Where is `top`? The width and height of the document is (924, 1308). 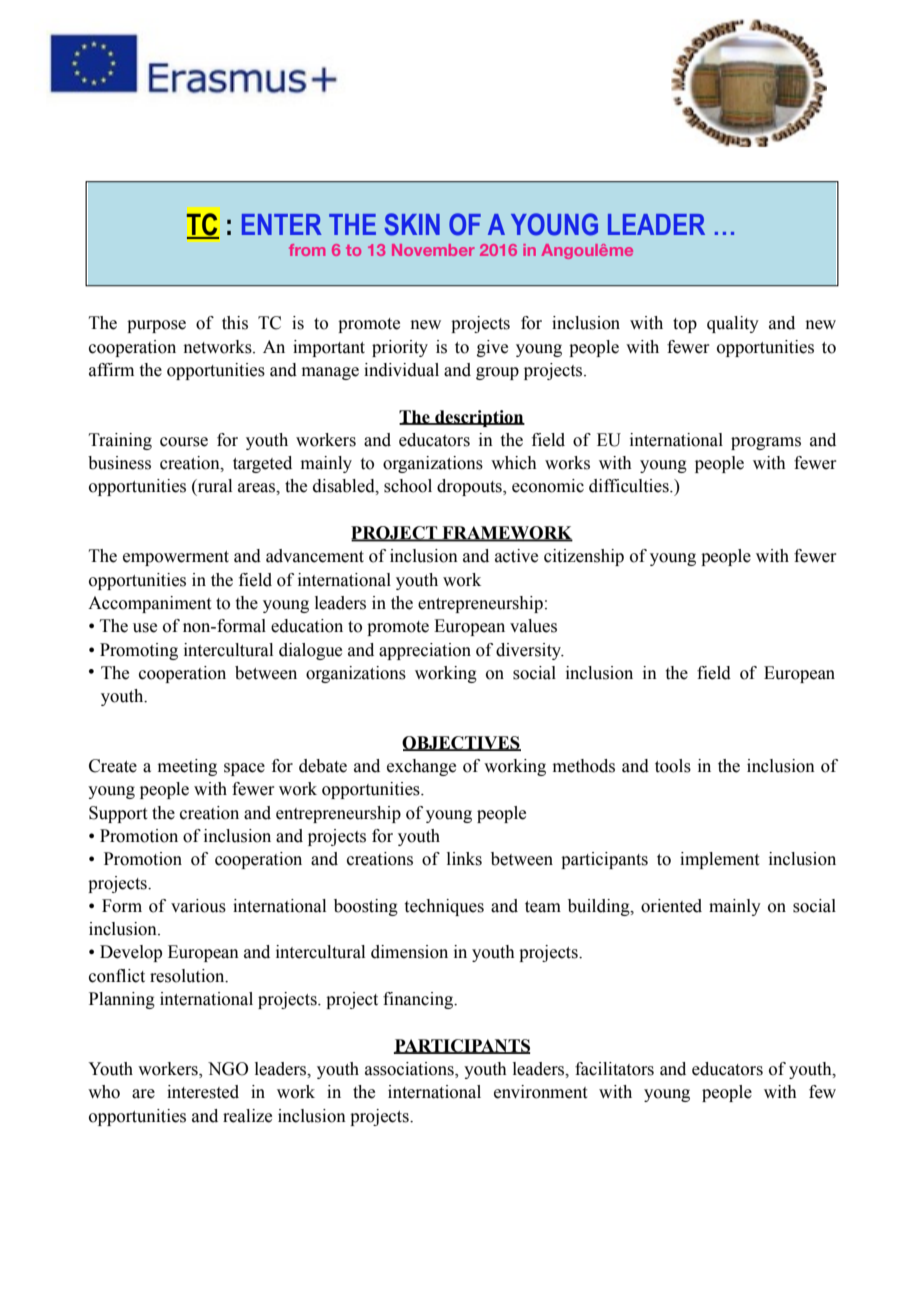 top is located at coordinates (685, 325).
